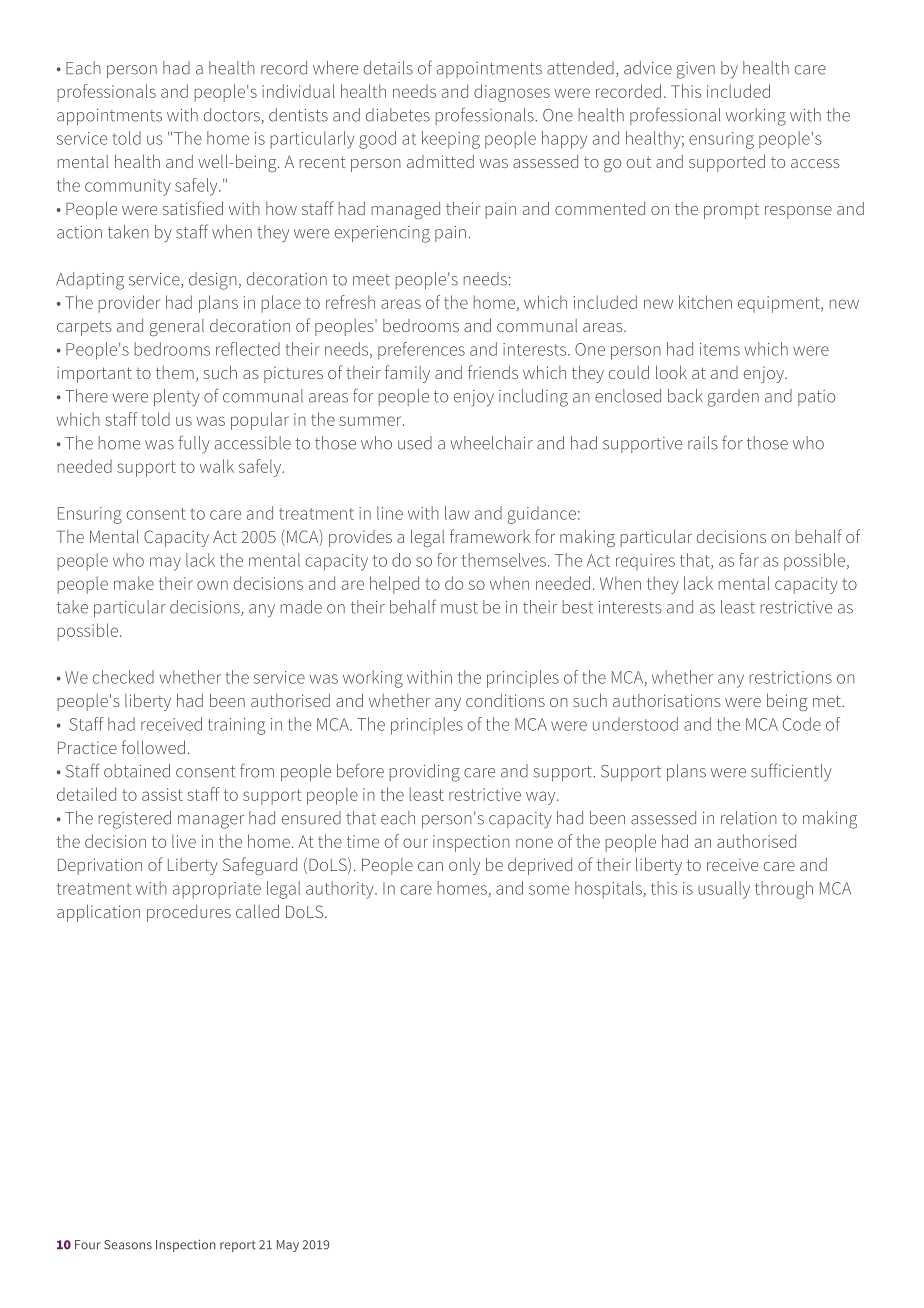  What do you see at coordinates (451, 140) in the image?
I see `keeping` at bounding box center [451, 140].
